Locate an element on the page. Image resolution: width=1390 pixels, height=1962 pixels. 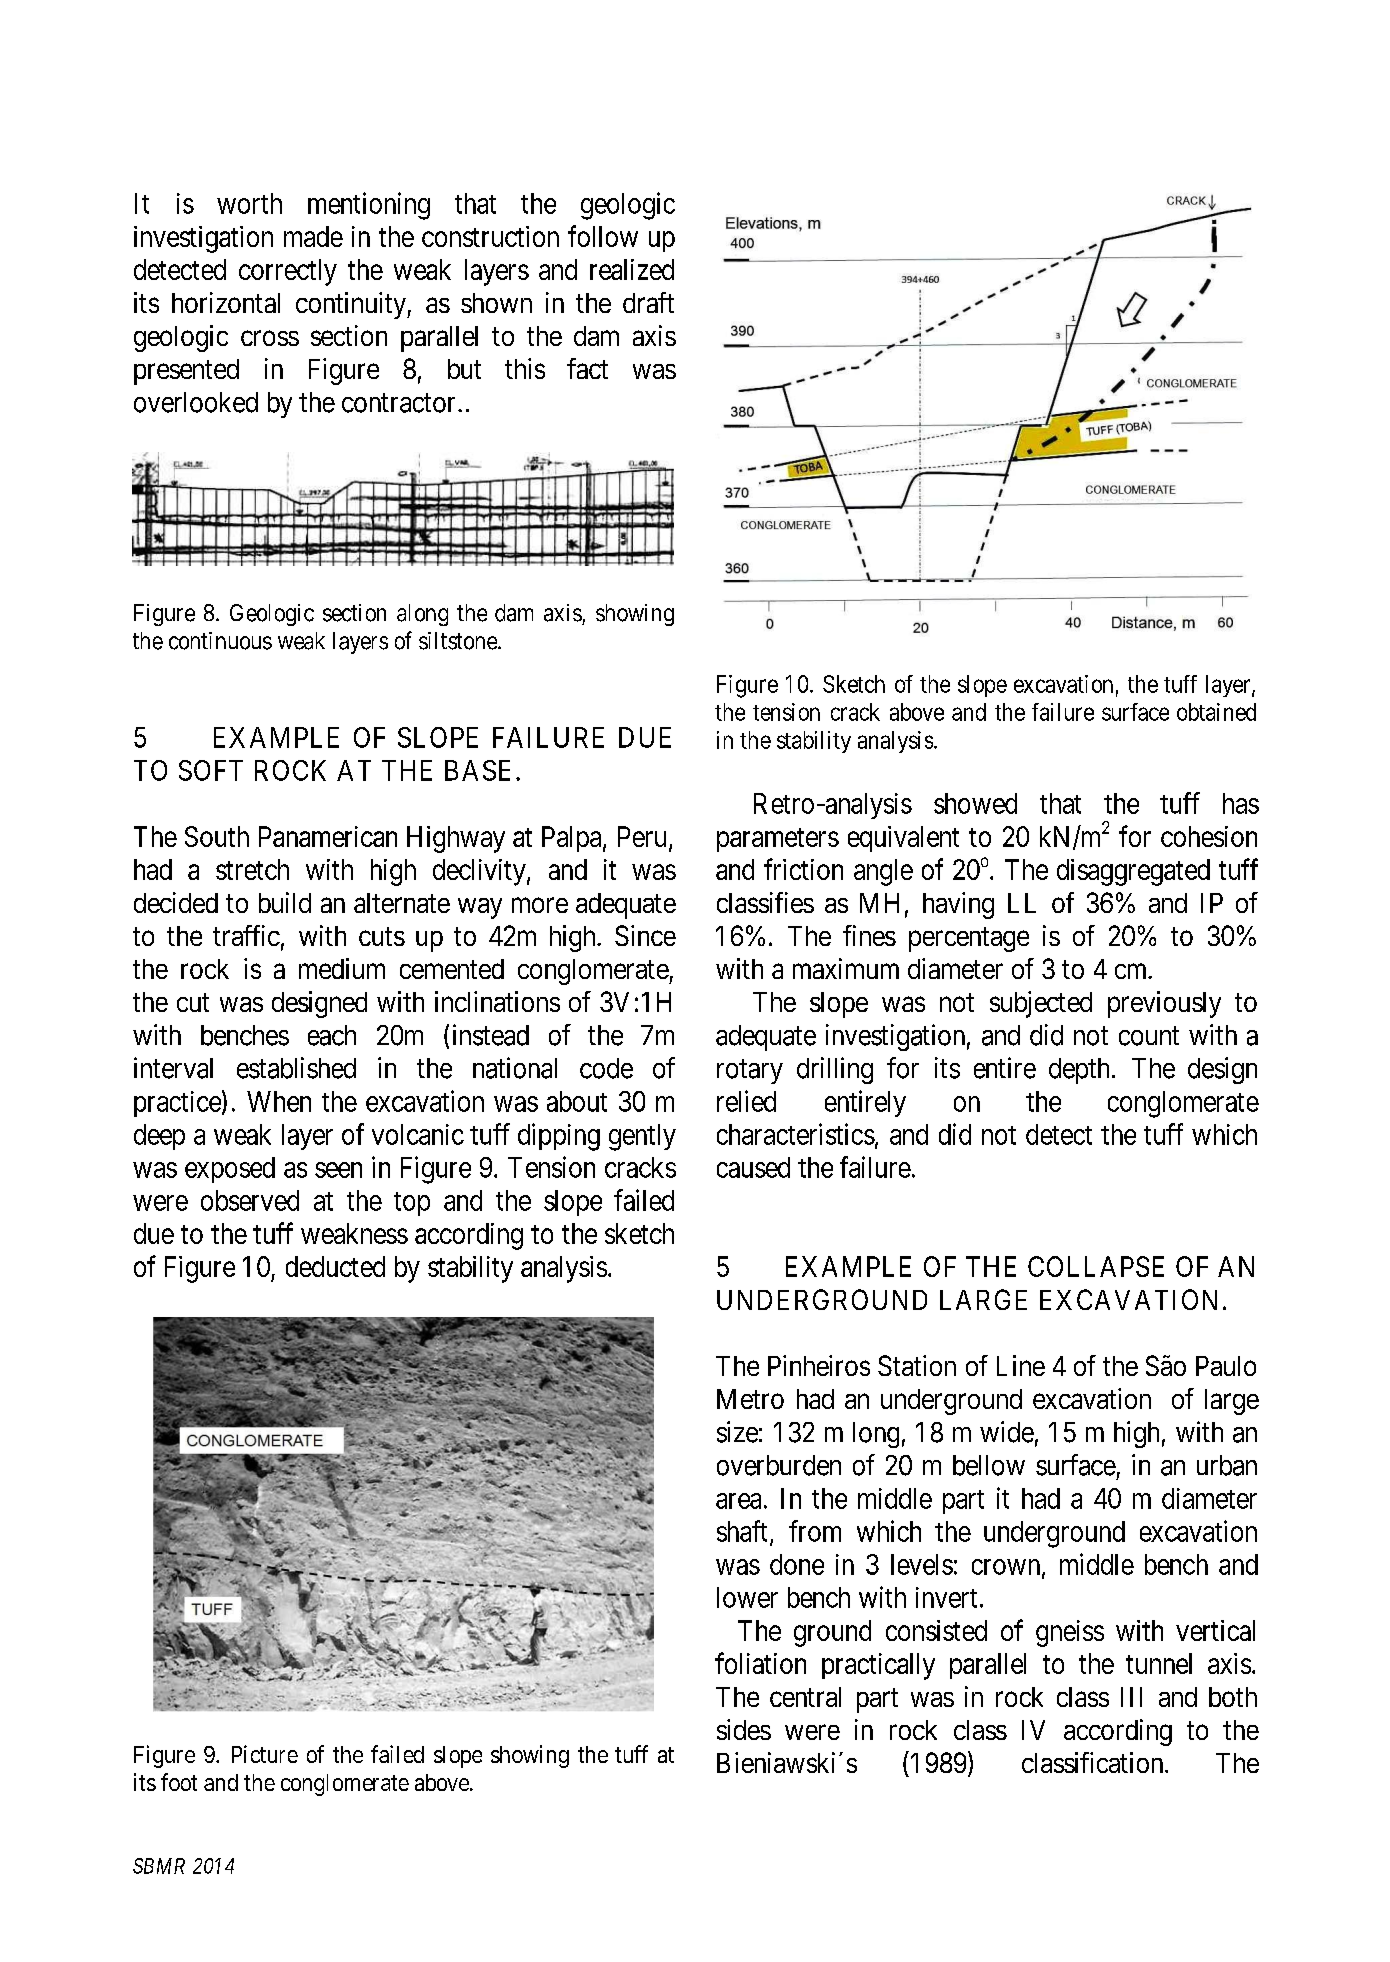
realized is located at coordinates (632, 269).
